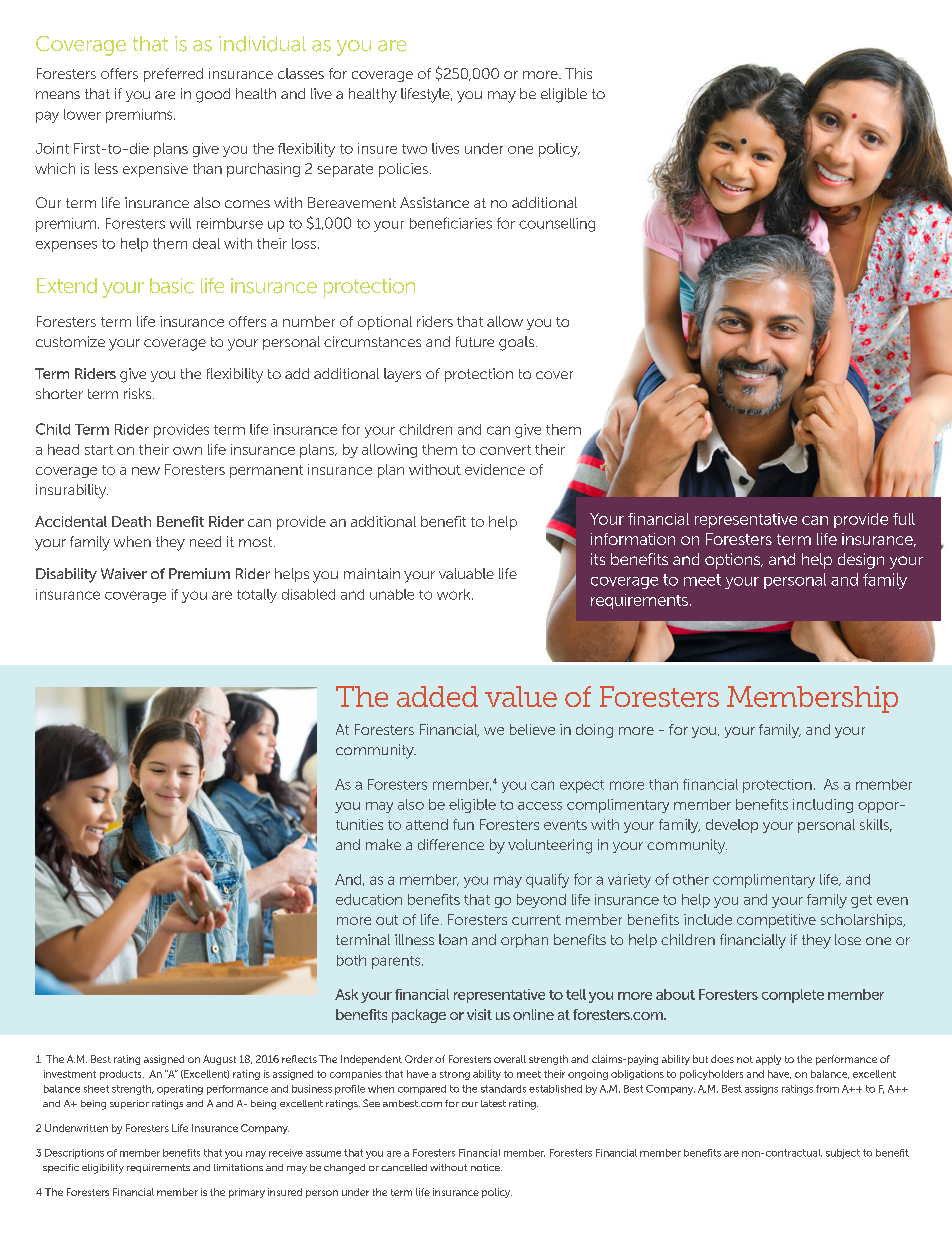  I want to click on eligibility, so click(103, 1169).
